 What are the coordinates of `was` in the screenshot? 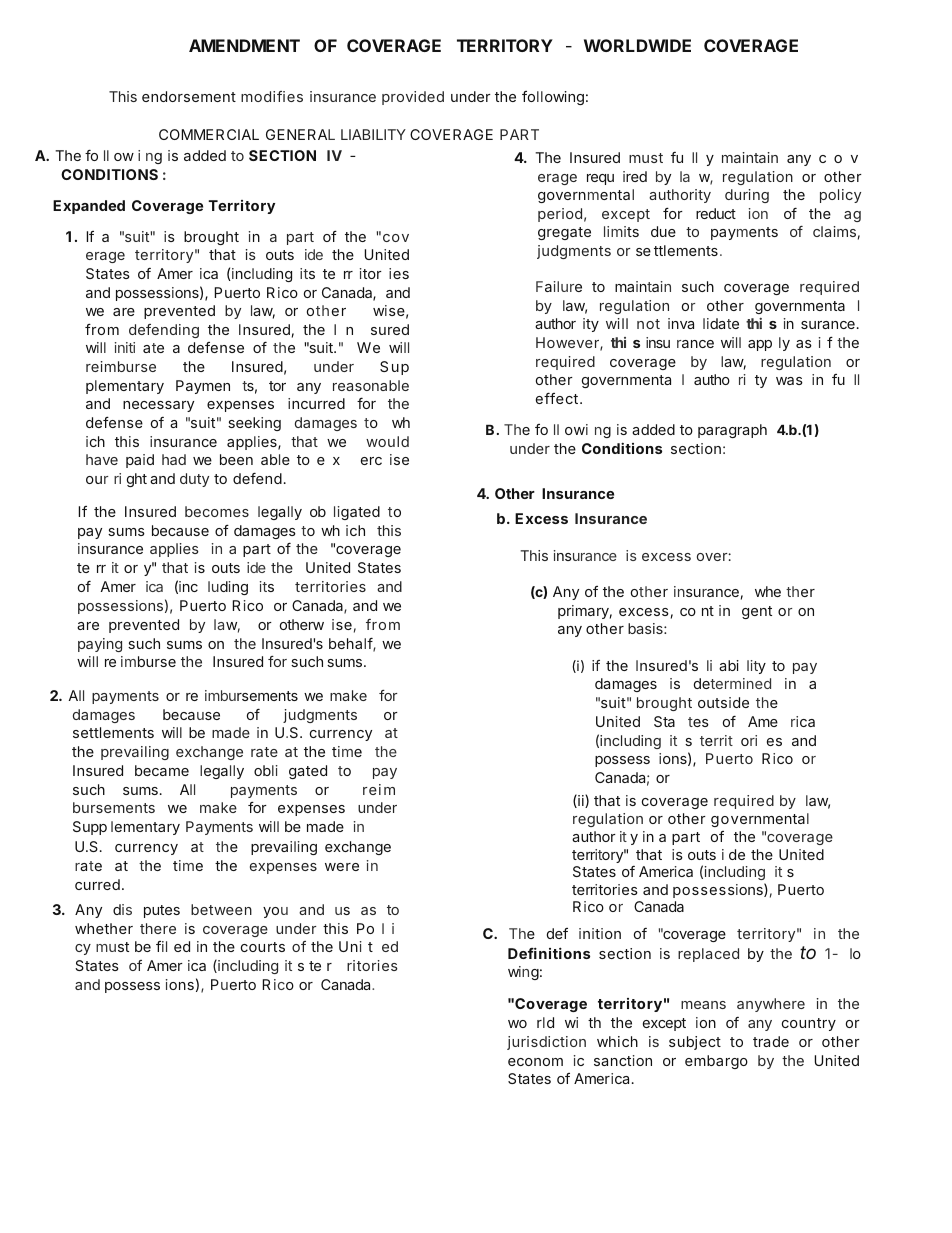 It's located at (789, 381).
